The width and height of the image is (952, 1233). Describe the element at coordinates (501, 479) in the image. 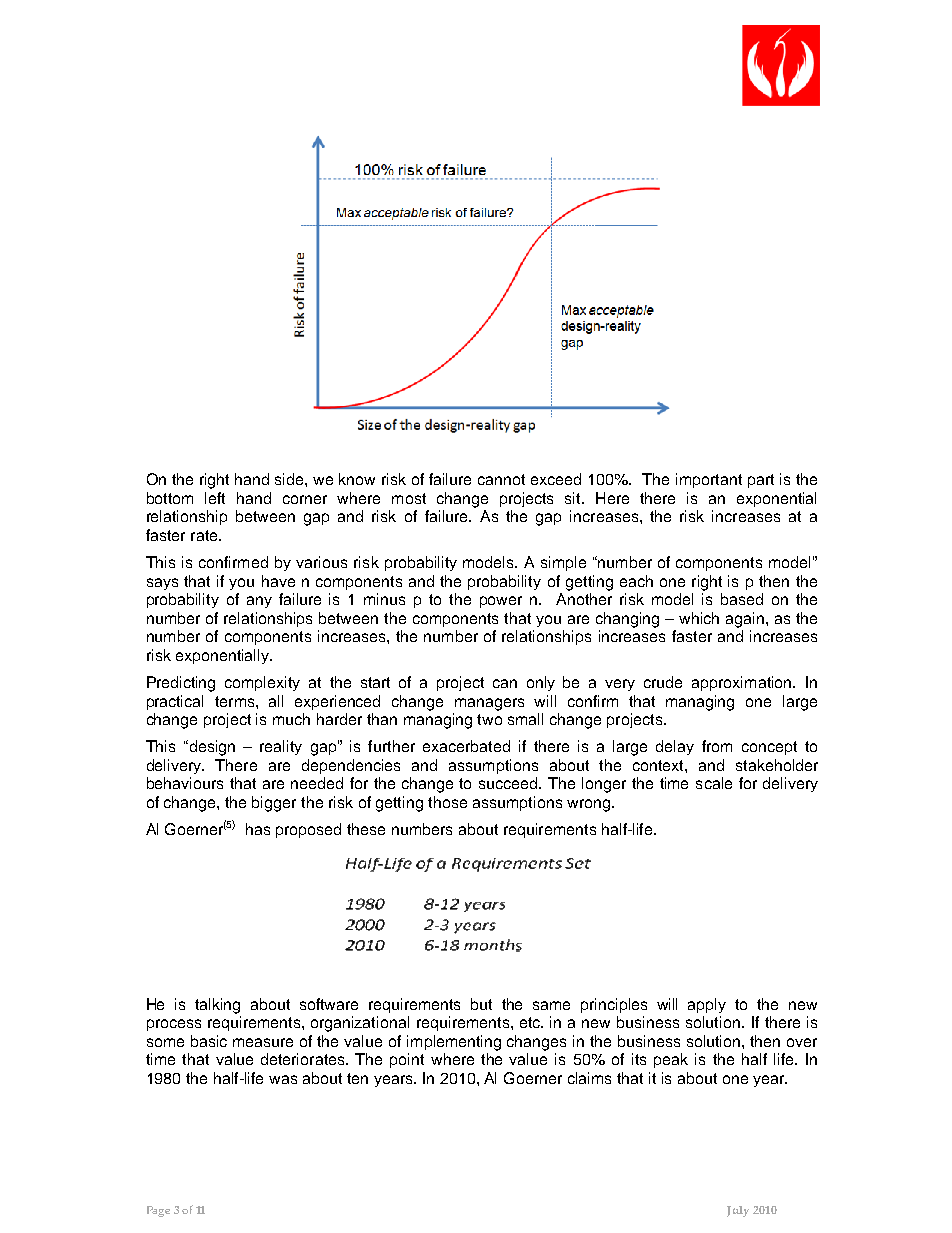

I see `cannot` at that location.
